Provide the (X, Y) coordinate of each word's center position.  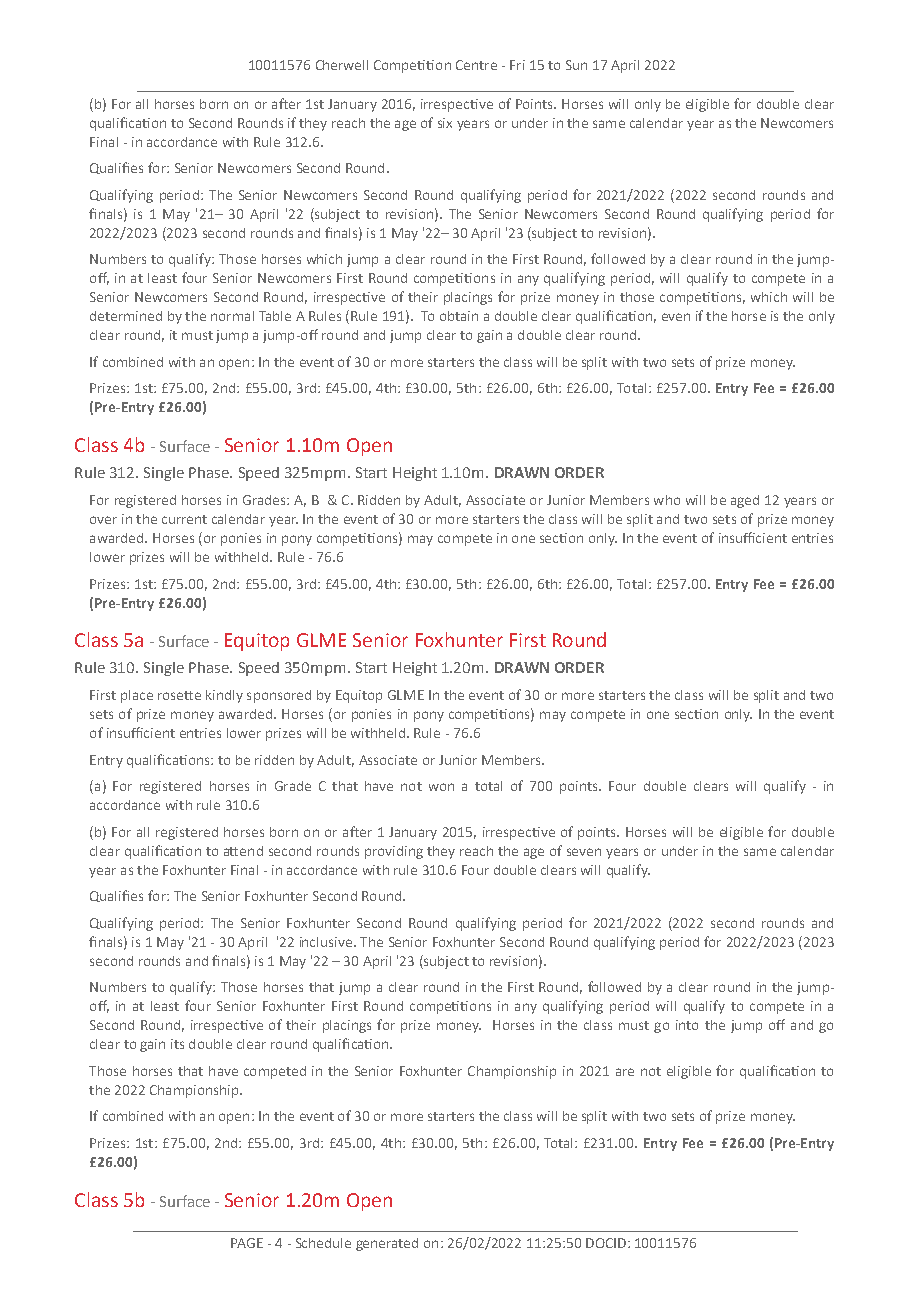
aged (745, 501)
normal (232, 316)
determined (126, 316)
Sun (576, 65)
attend (243, 851)
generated (387, 1244)
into (687, 1025)
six (445, 123)
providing (394, 852)
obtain (459, 316)
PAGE (247, 1243)
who (667, 500)
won (441, 787)
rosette (179, 695)
